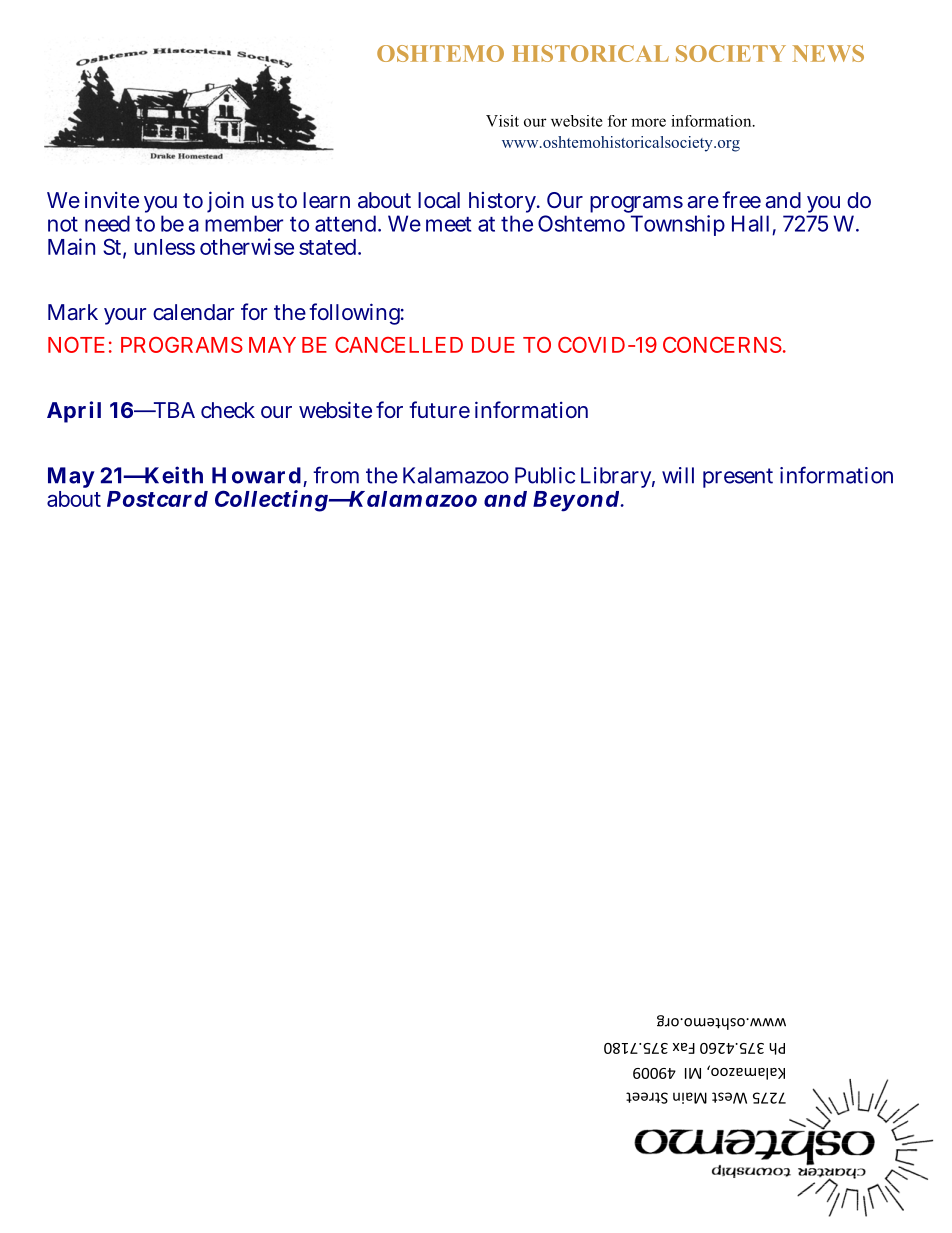  What do you see at coordinates (738, 478) in the image?
I see `present` at bounding box center [738, 478].
